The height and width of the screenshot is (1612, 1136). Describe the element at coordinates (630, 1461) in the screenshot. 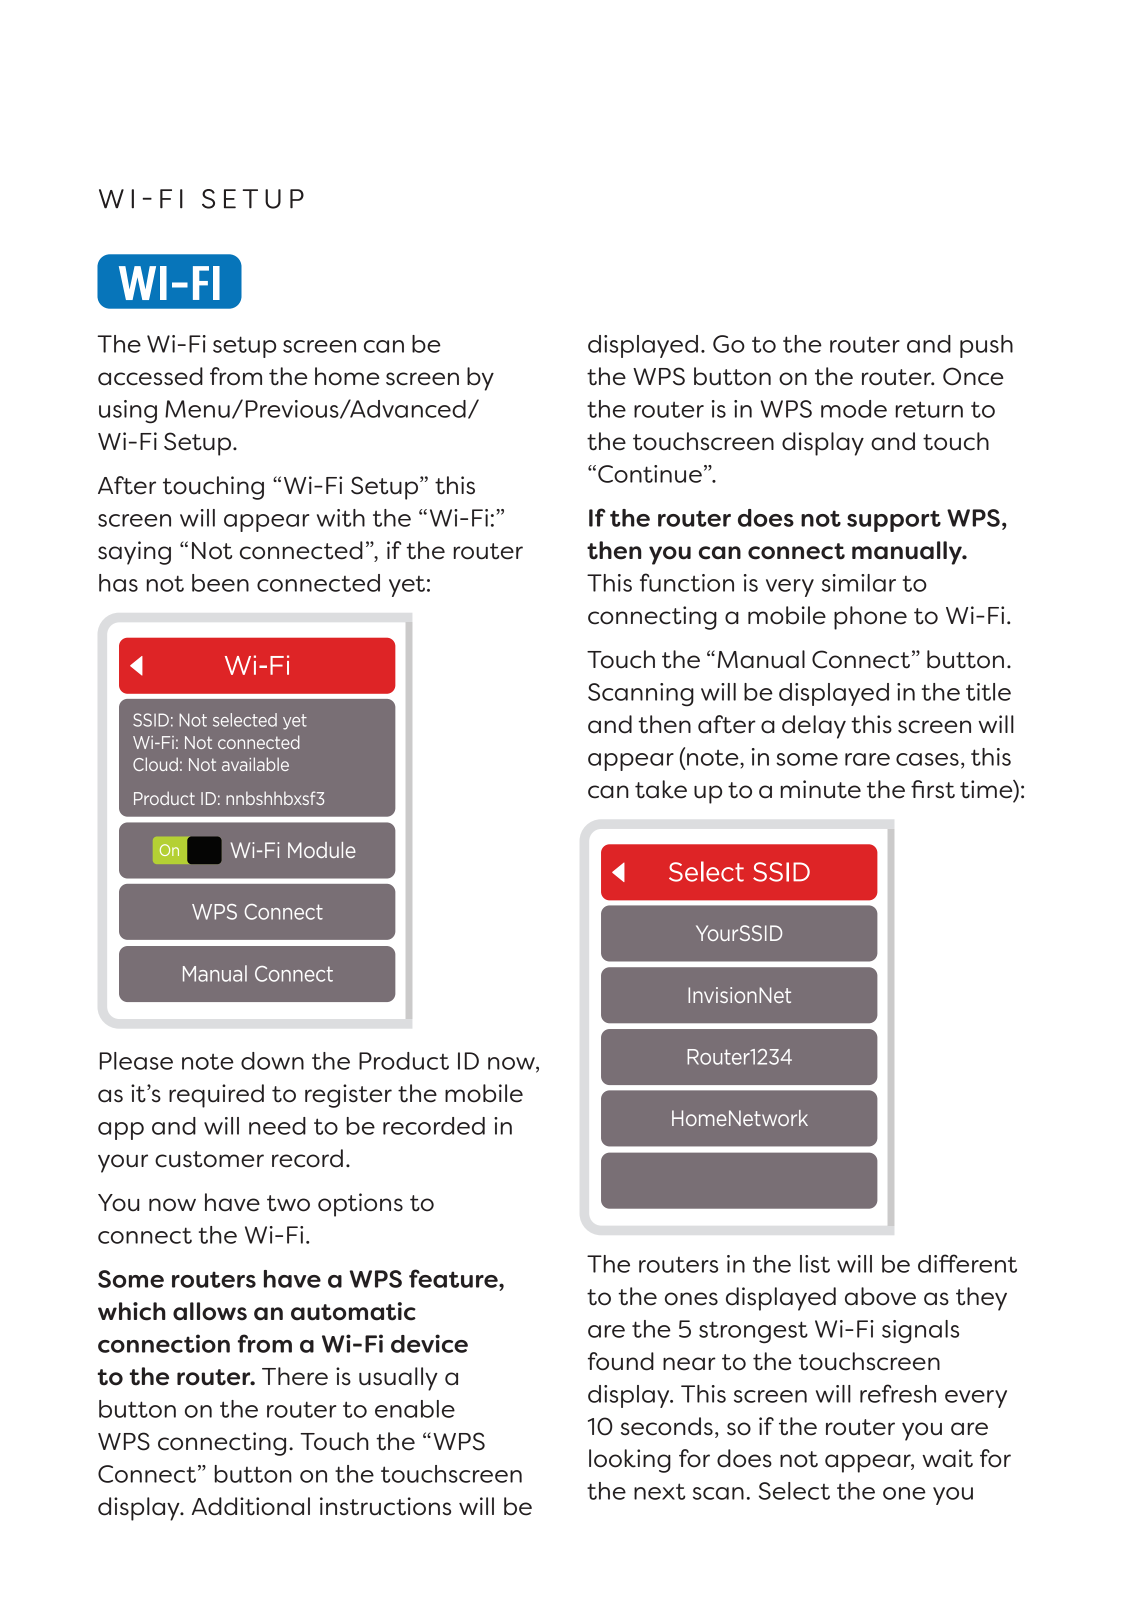

I see `looking` at that location.
